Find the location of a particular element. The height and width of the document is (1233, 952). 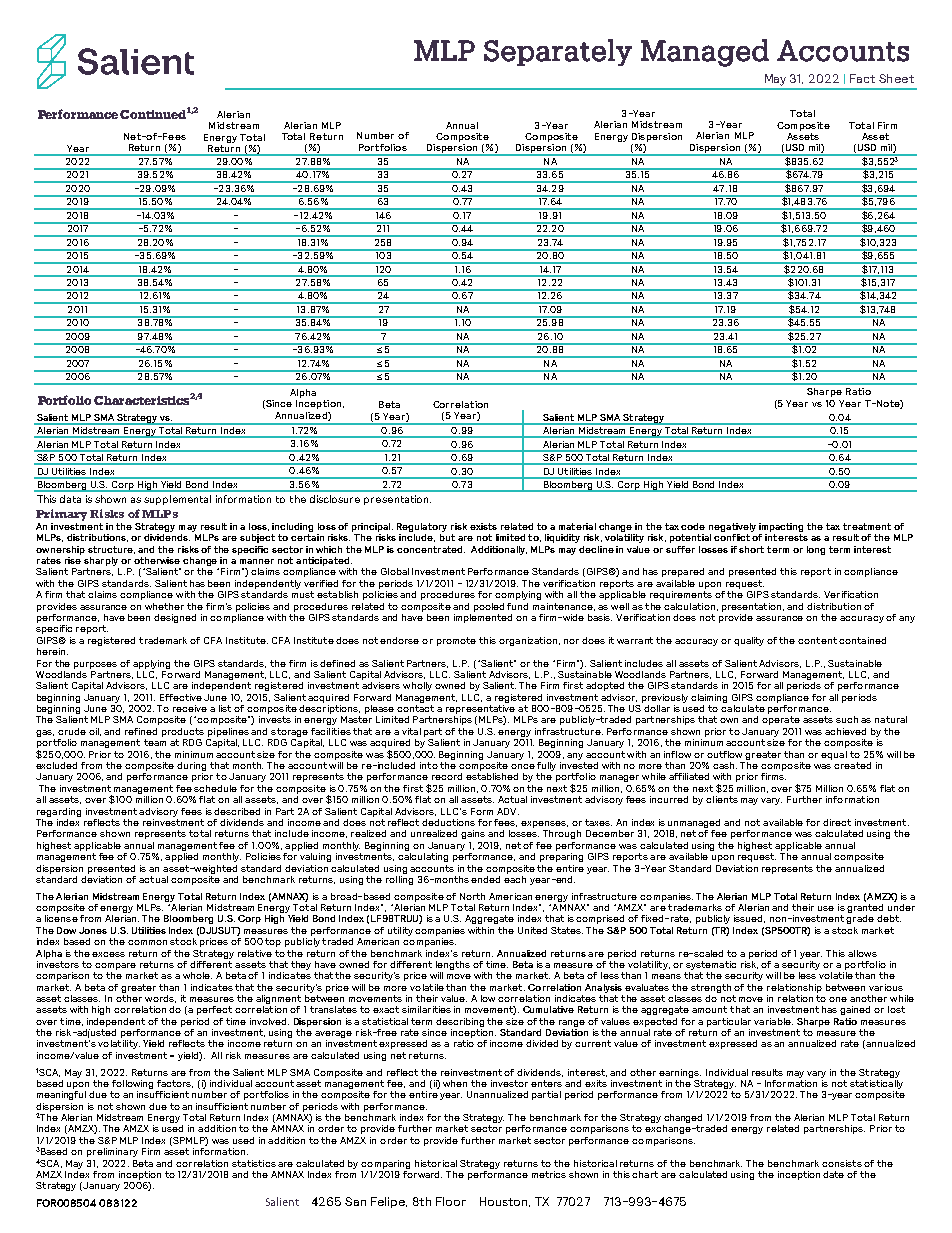

exists is located at coordinates (483, 526).
